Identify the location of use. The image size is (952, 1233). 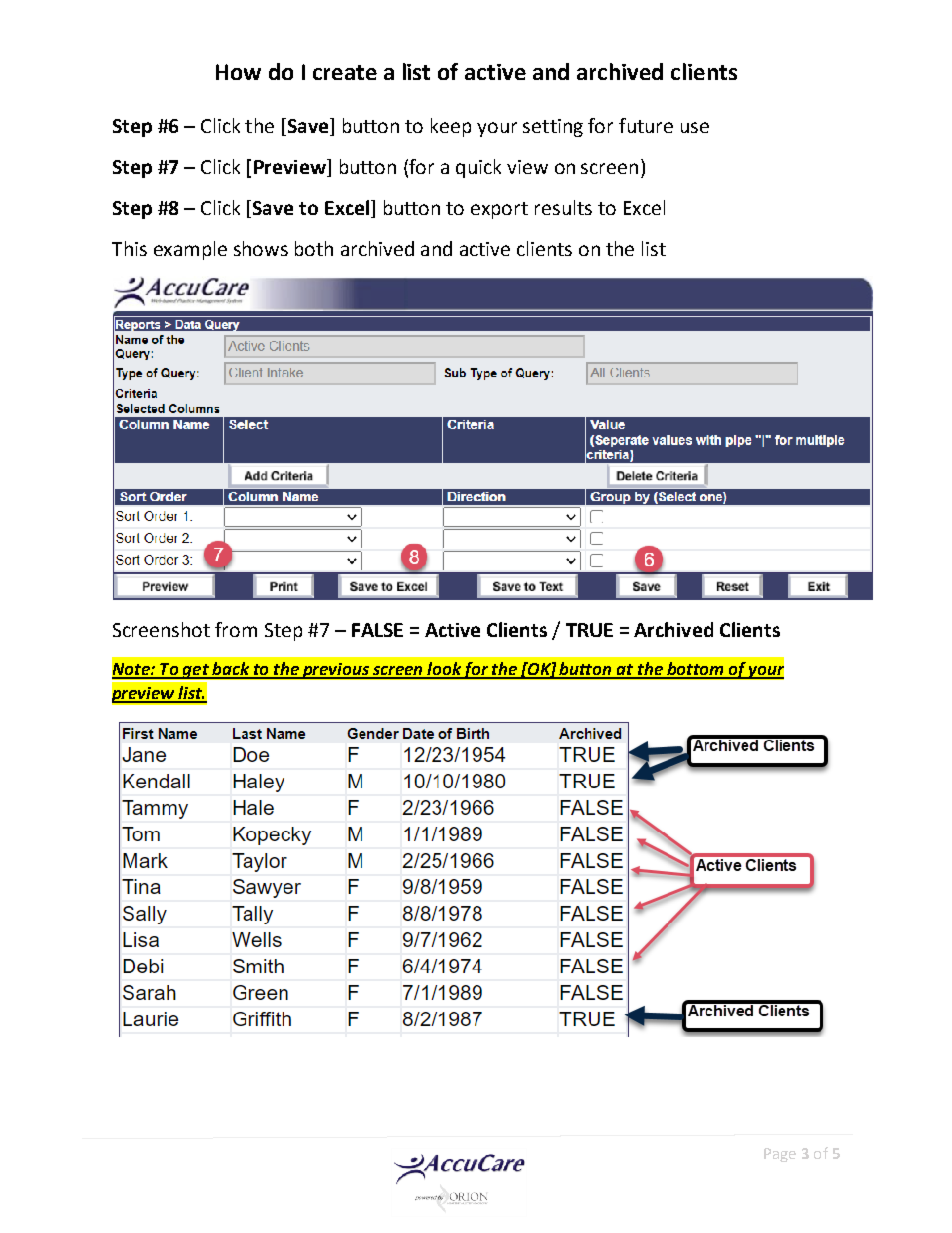
(695, 127).
